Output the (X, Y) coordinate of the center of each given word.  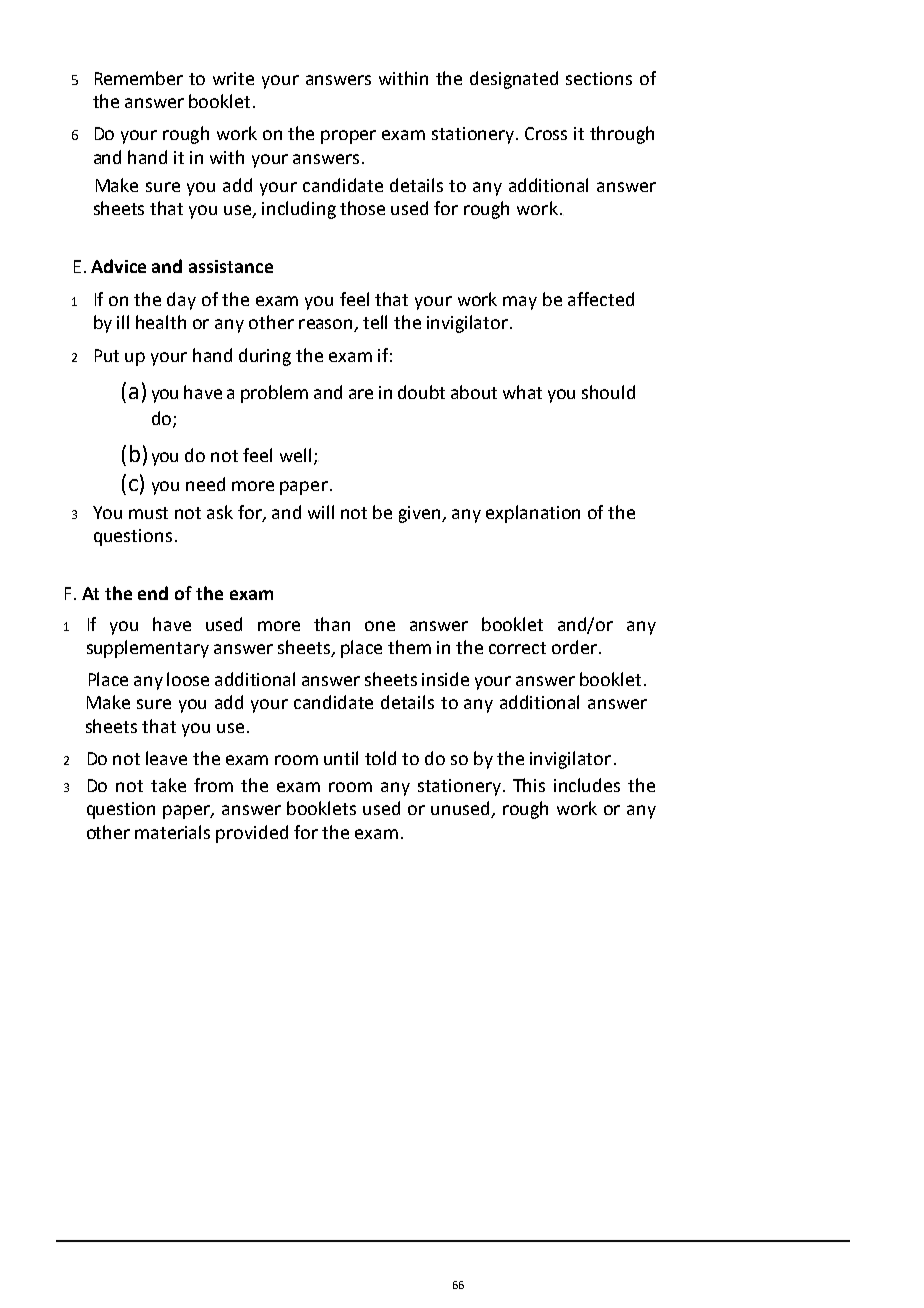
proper (348, 137)
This (529, 785)
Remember (139, 78)
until (341, 758)
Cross (546, 133)
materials (172, 832)
